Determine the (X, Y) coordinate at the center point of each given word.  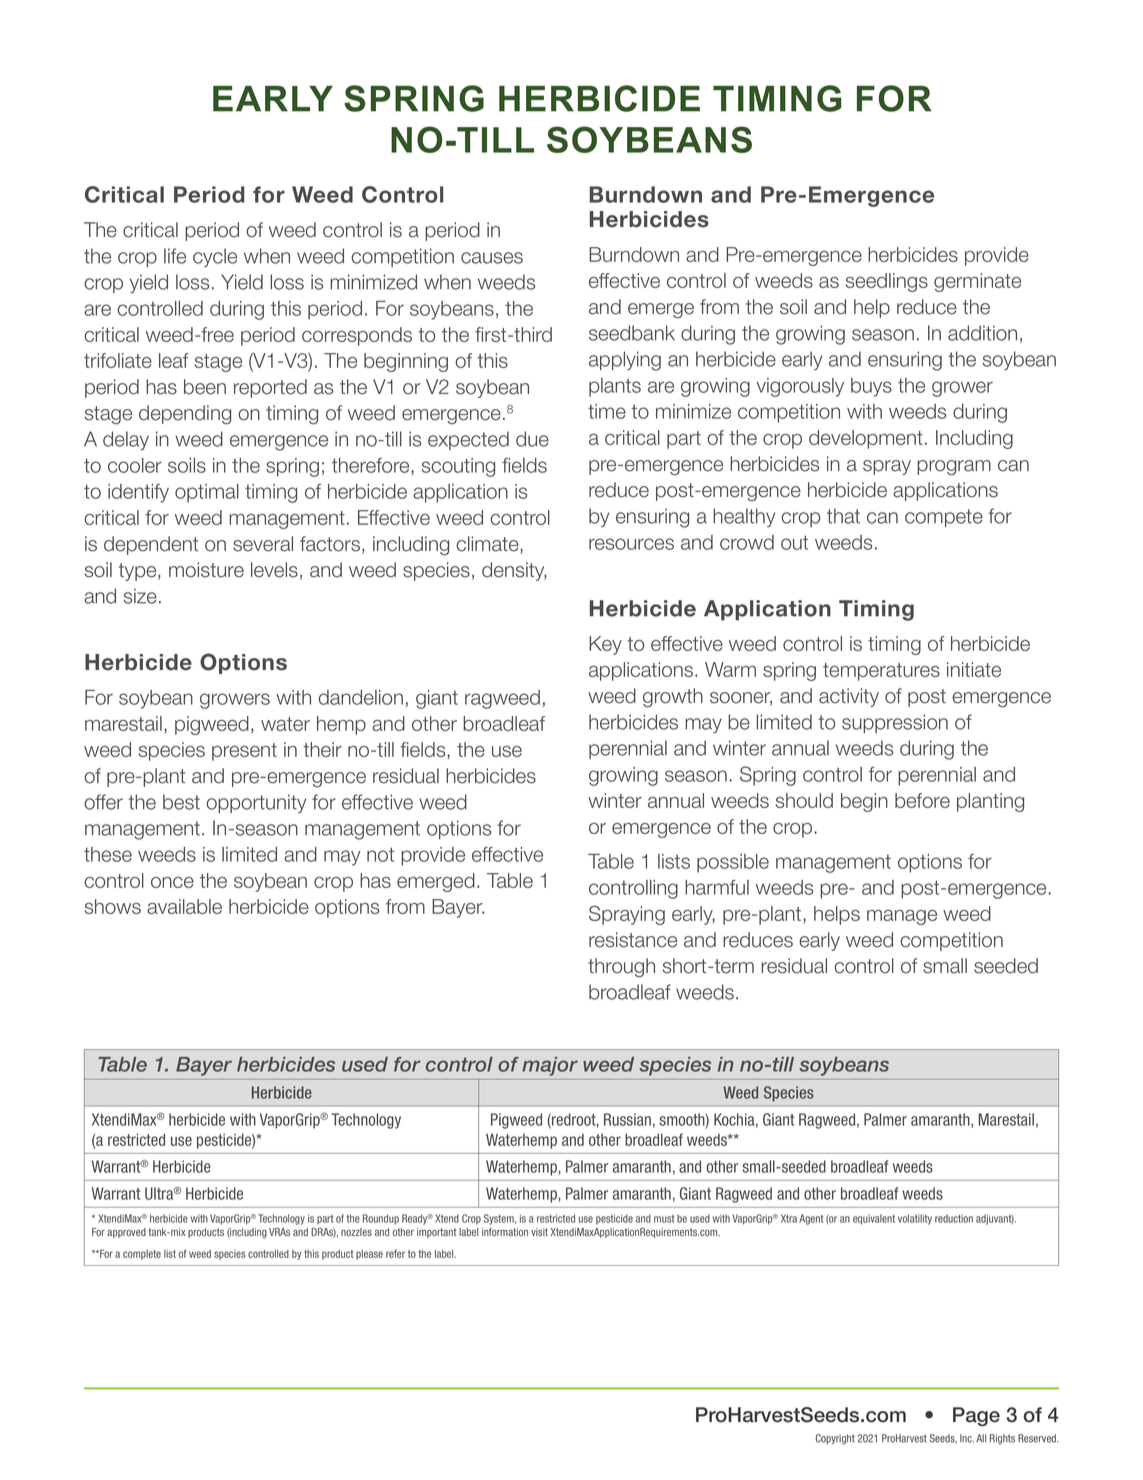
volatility (915, 1219)
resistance (633, 940)
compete (944, 518)
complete (142, 1255)
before (922, 800)
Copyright (835, 1439)
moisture (206, 570)
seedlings (887, 282)
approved (126, 1233)
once (172, 882)
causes (492, 258)
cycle (215, 257)
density (514, 571)
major (550, 1066)
